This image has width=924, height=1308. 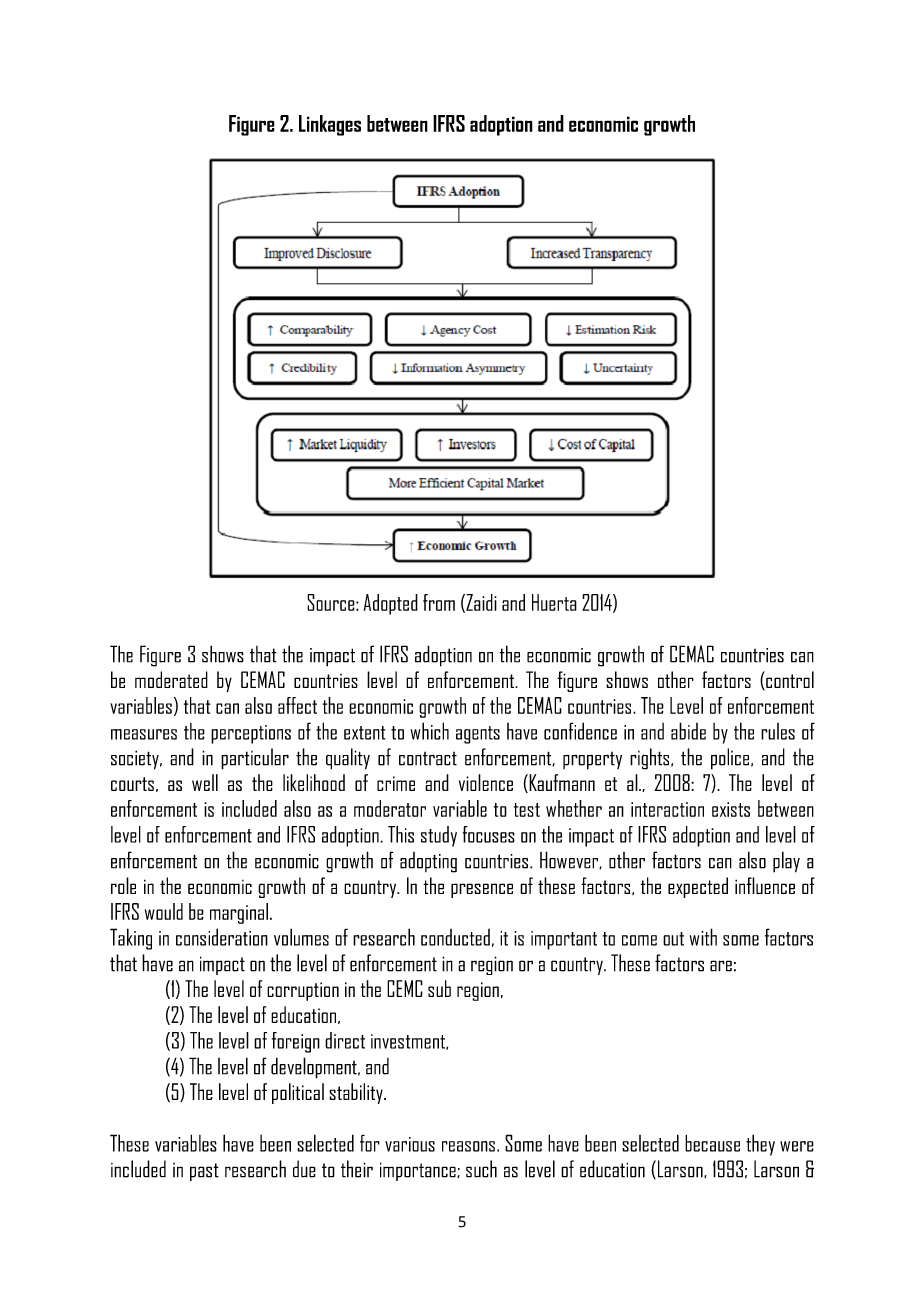 What do you see at coordinates (439, 602) in the image?
I see `from` at bounding box center [439, 602].
